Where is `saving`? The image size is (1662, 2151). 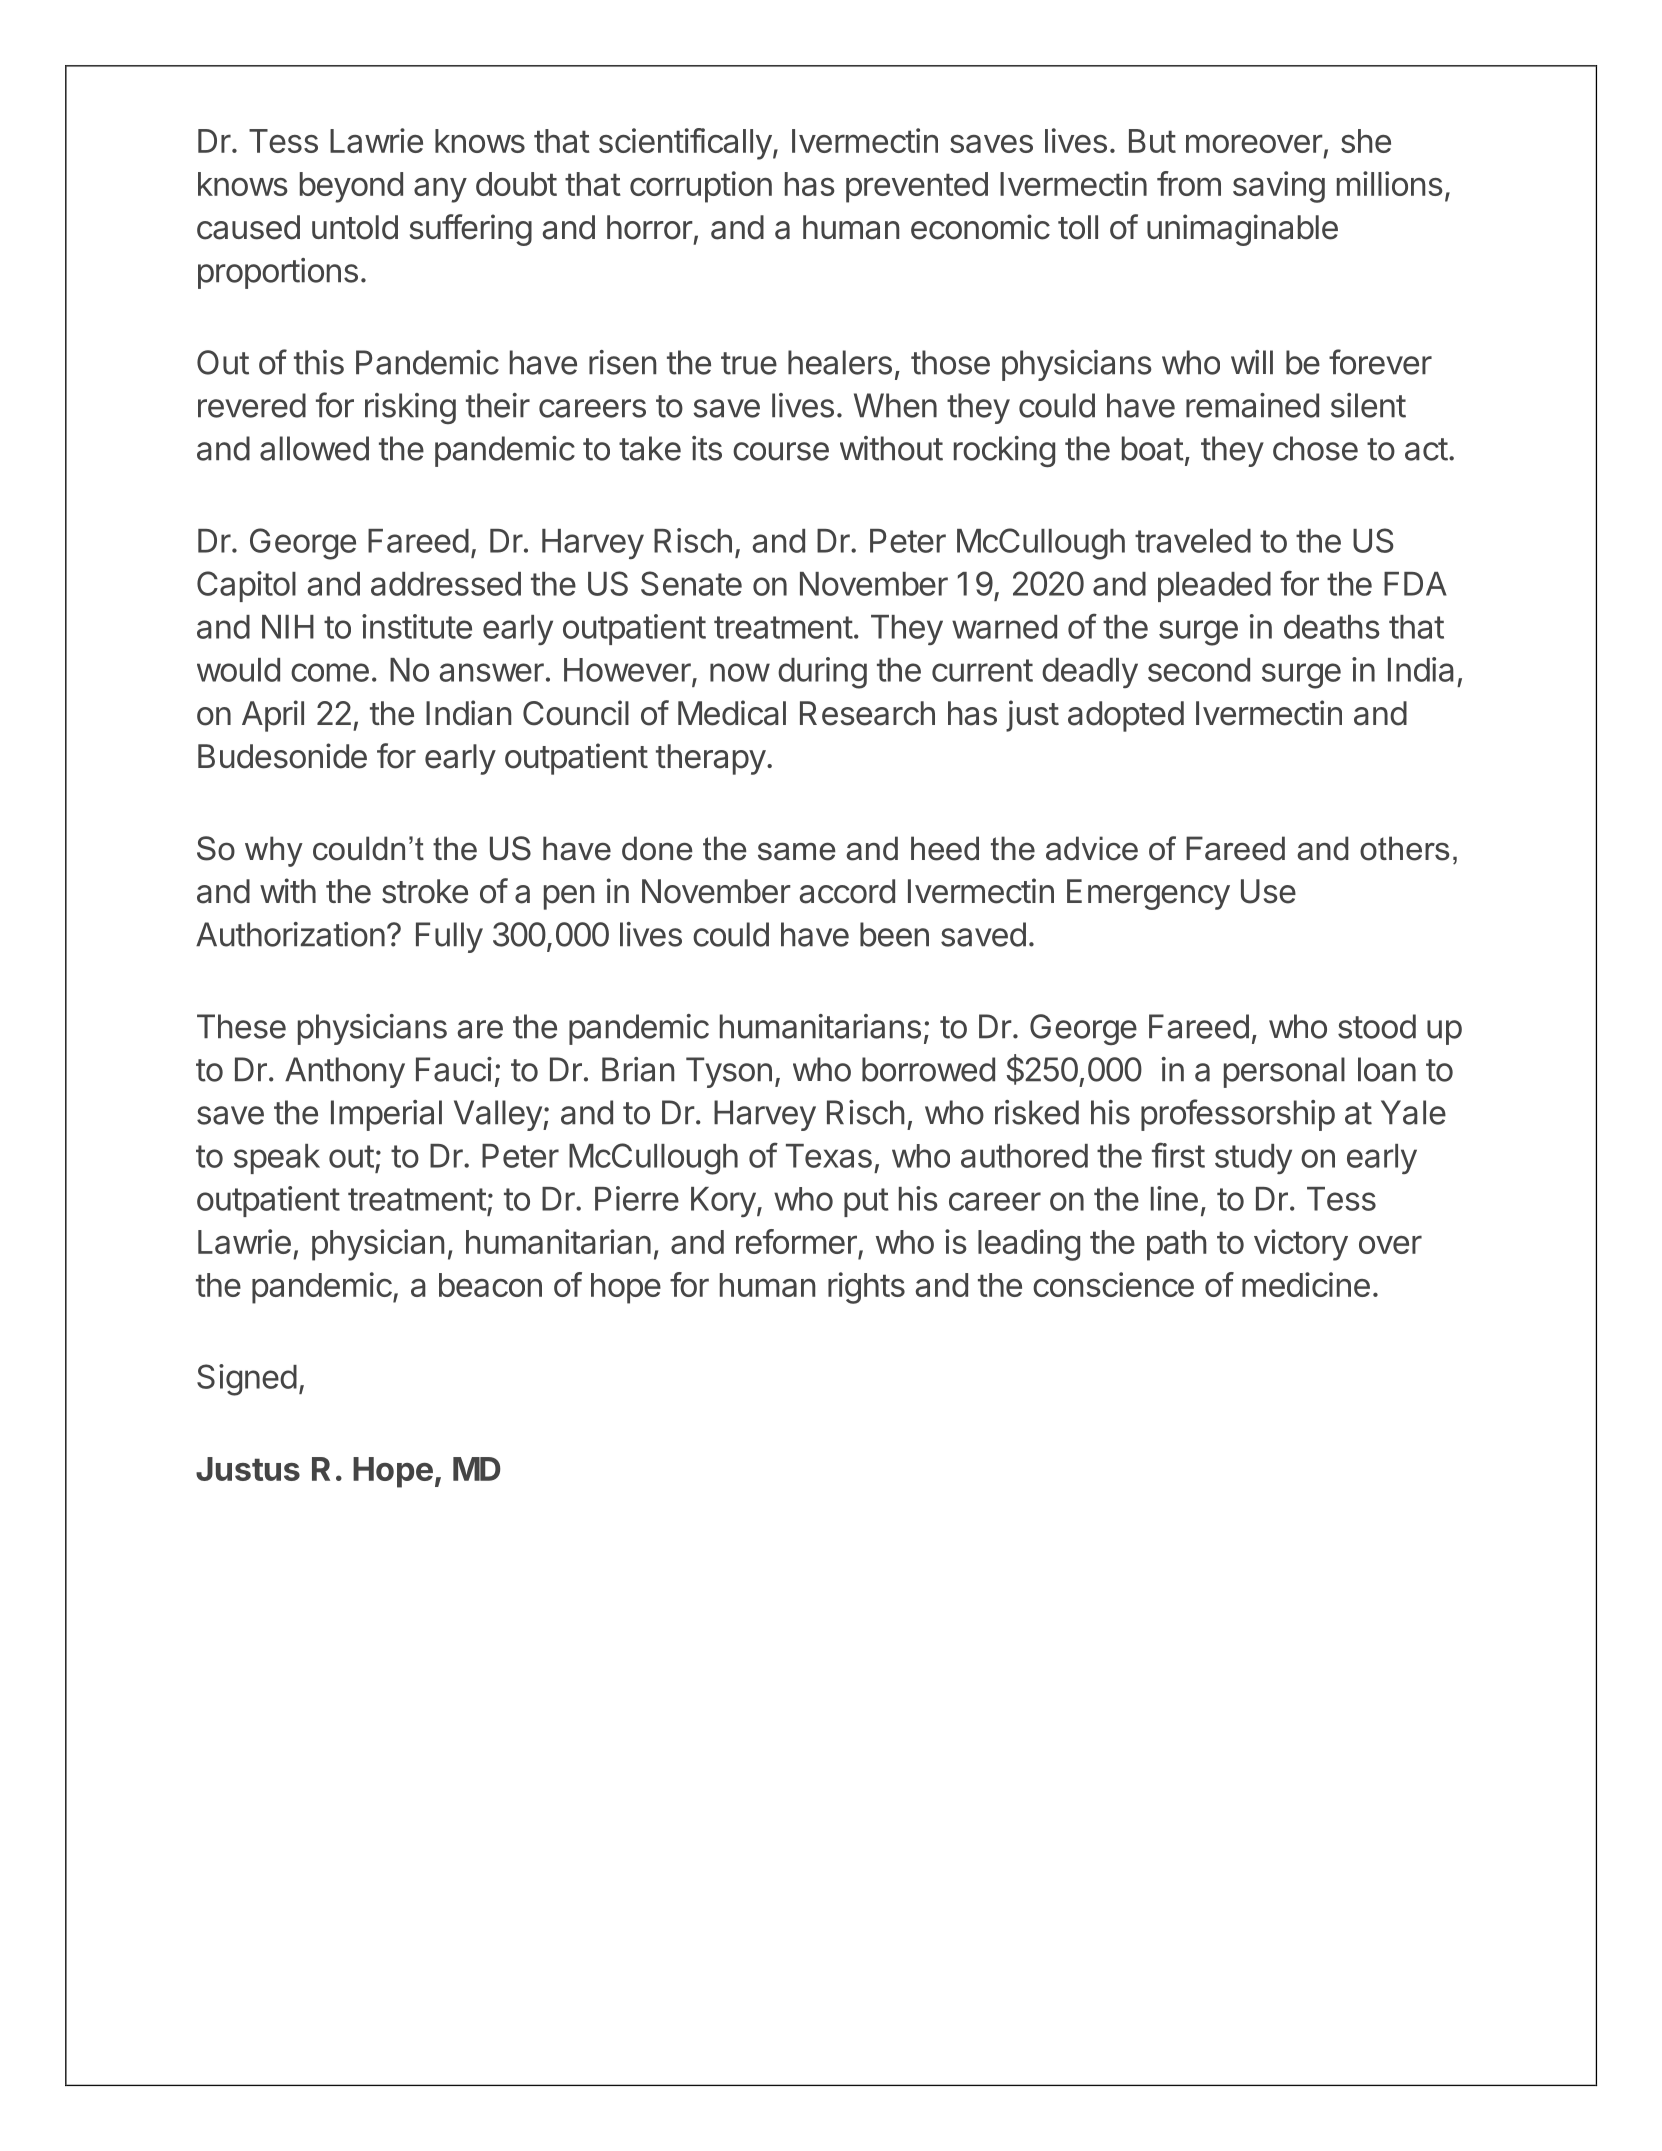 saving is located at coordinates (1279, 187).
